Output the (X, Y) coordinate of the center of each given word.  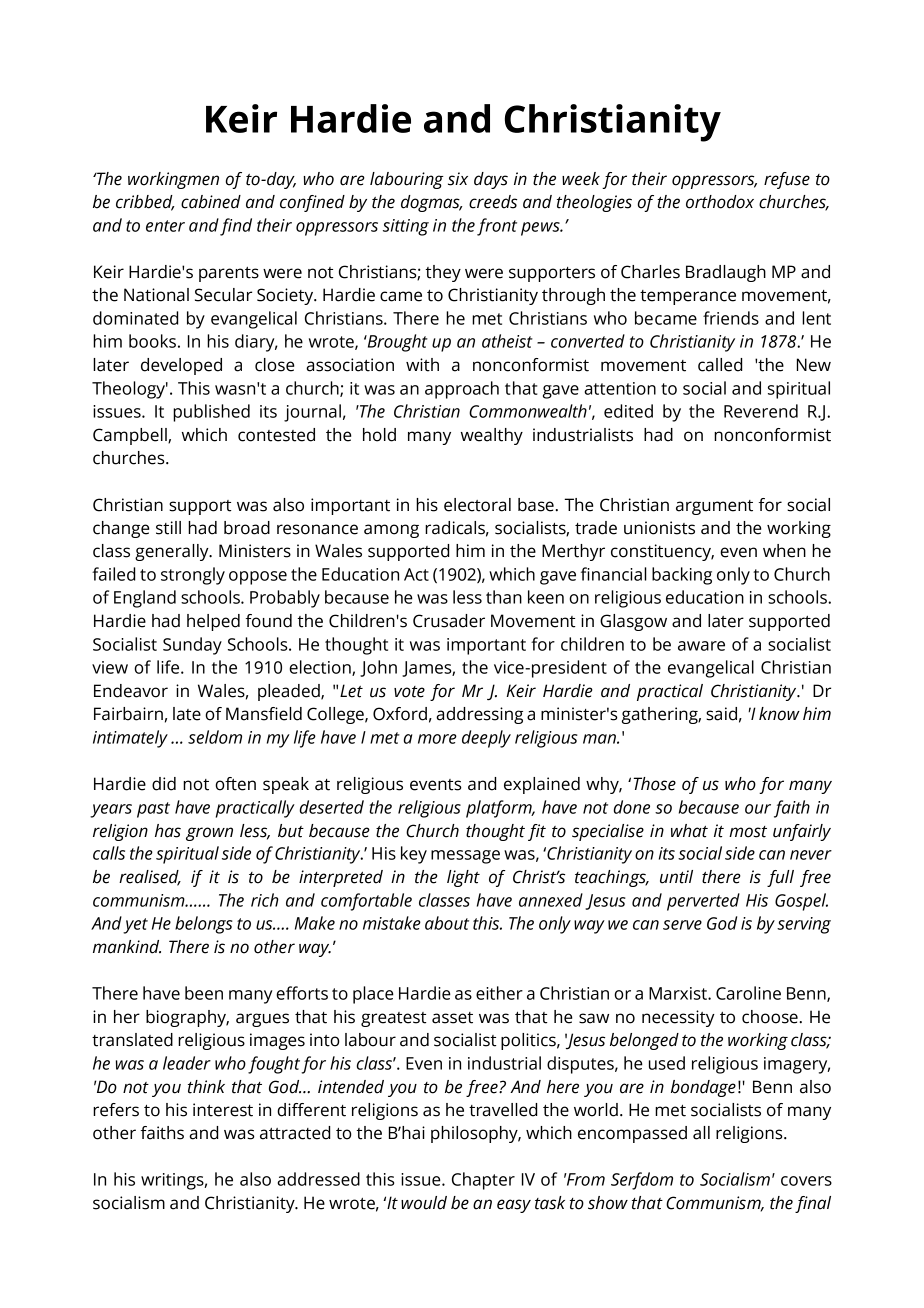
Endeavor (131, 691)
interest (223, 1110)
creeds (493, 202)
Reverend (761, 411)
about (447, 923)
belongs (204, 925)
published (211, 413)
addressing (479, 715)
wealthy (492, 436)
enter (165, 226)
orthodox (720, 202)
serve (682, 925)
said (721, 714)
